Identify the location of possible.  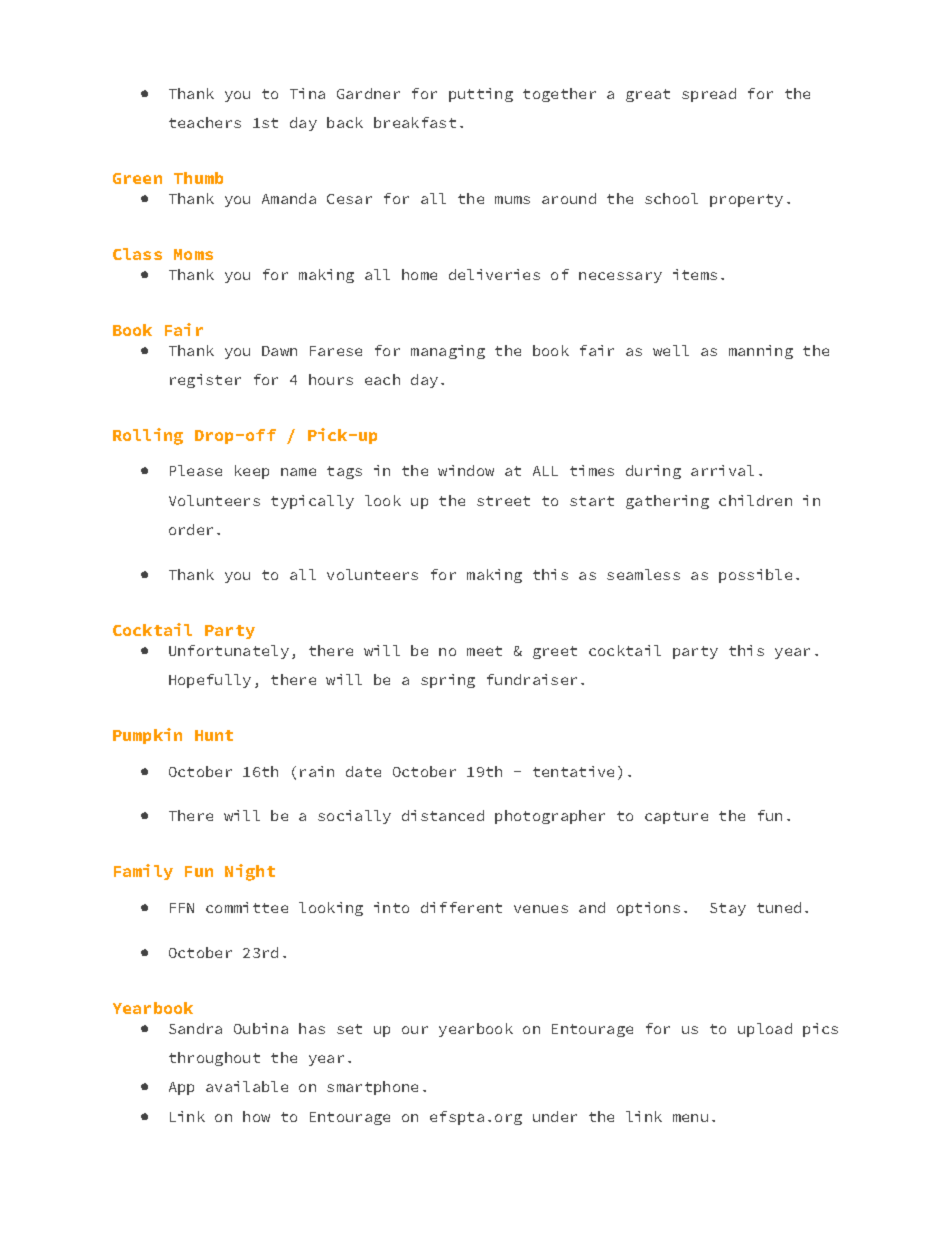
(755, 576).
